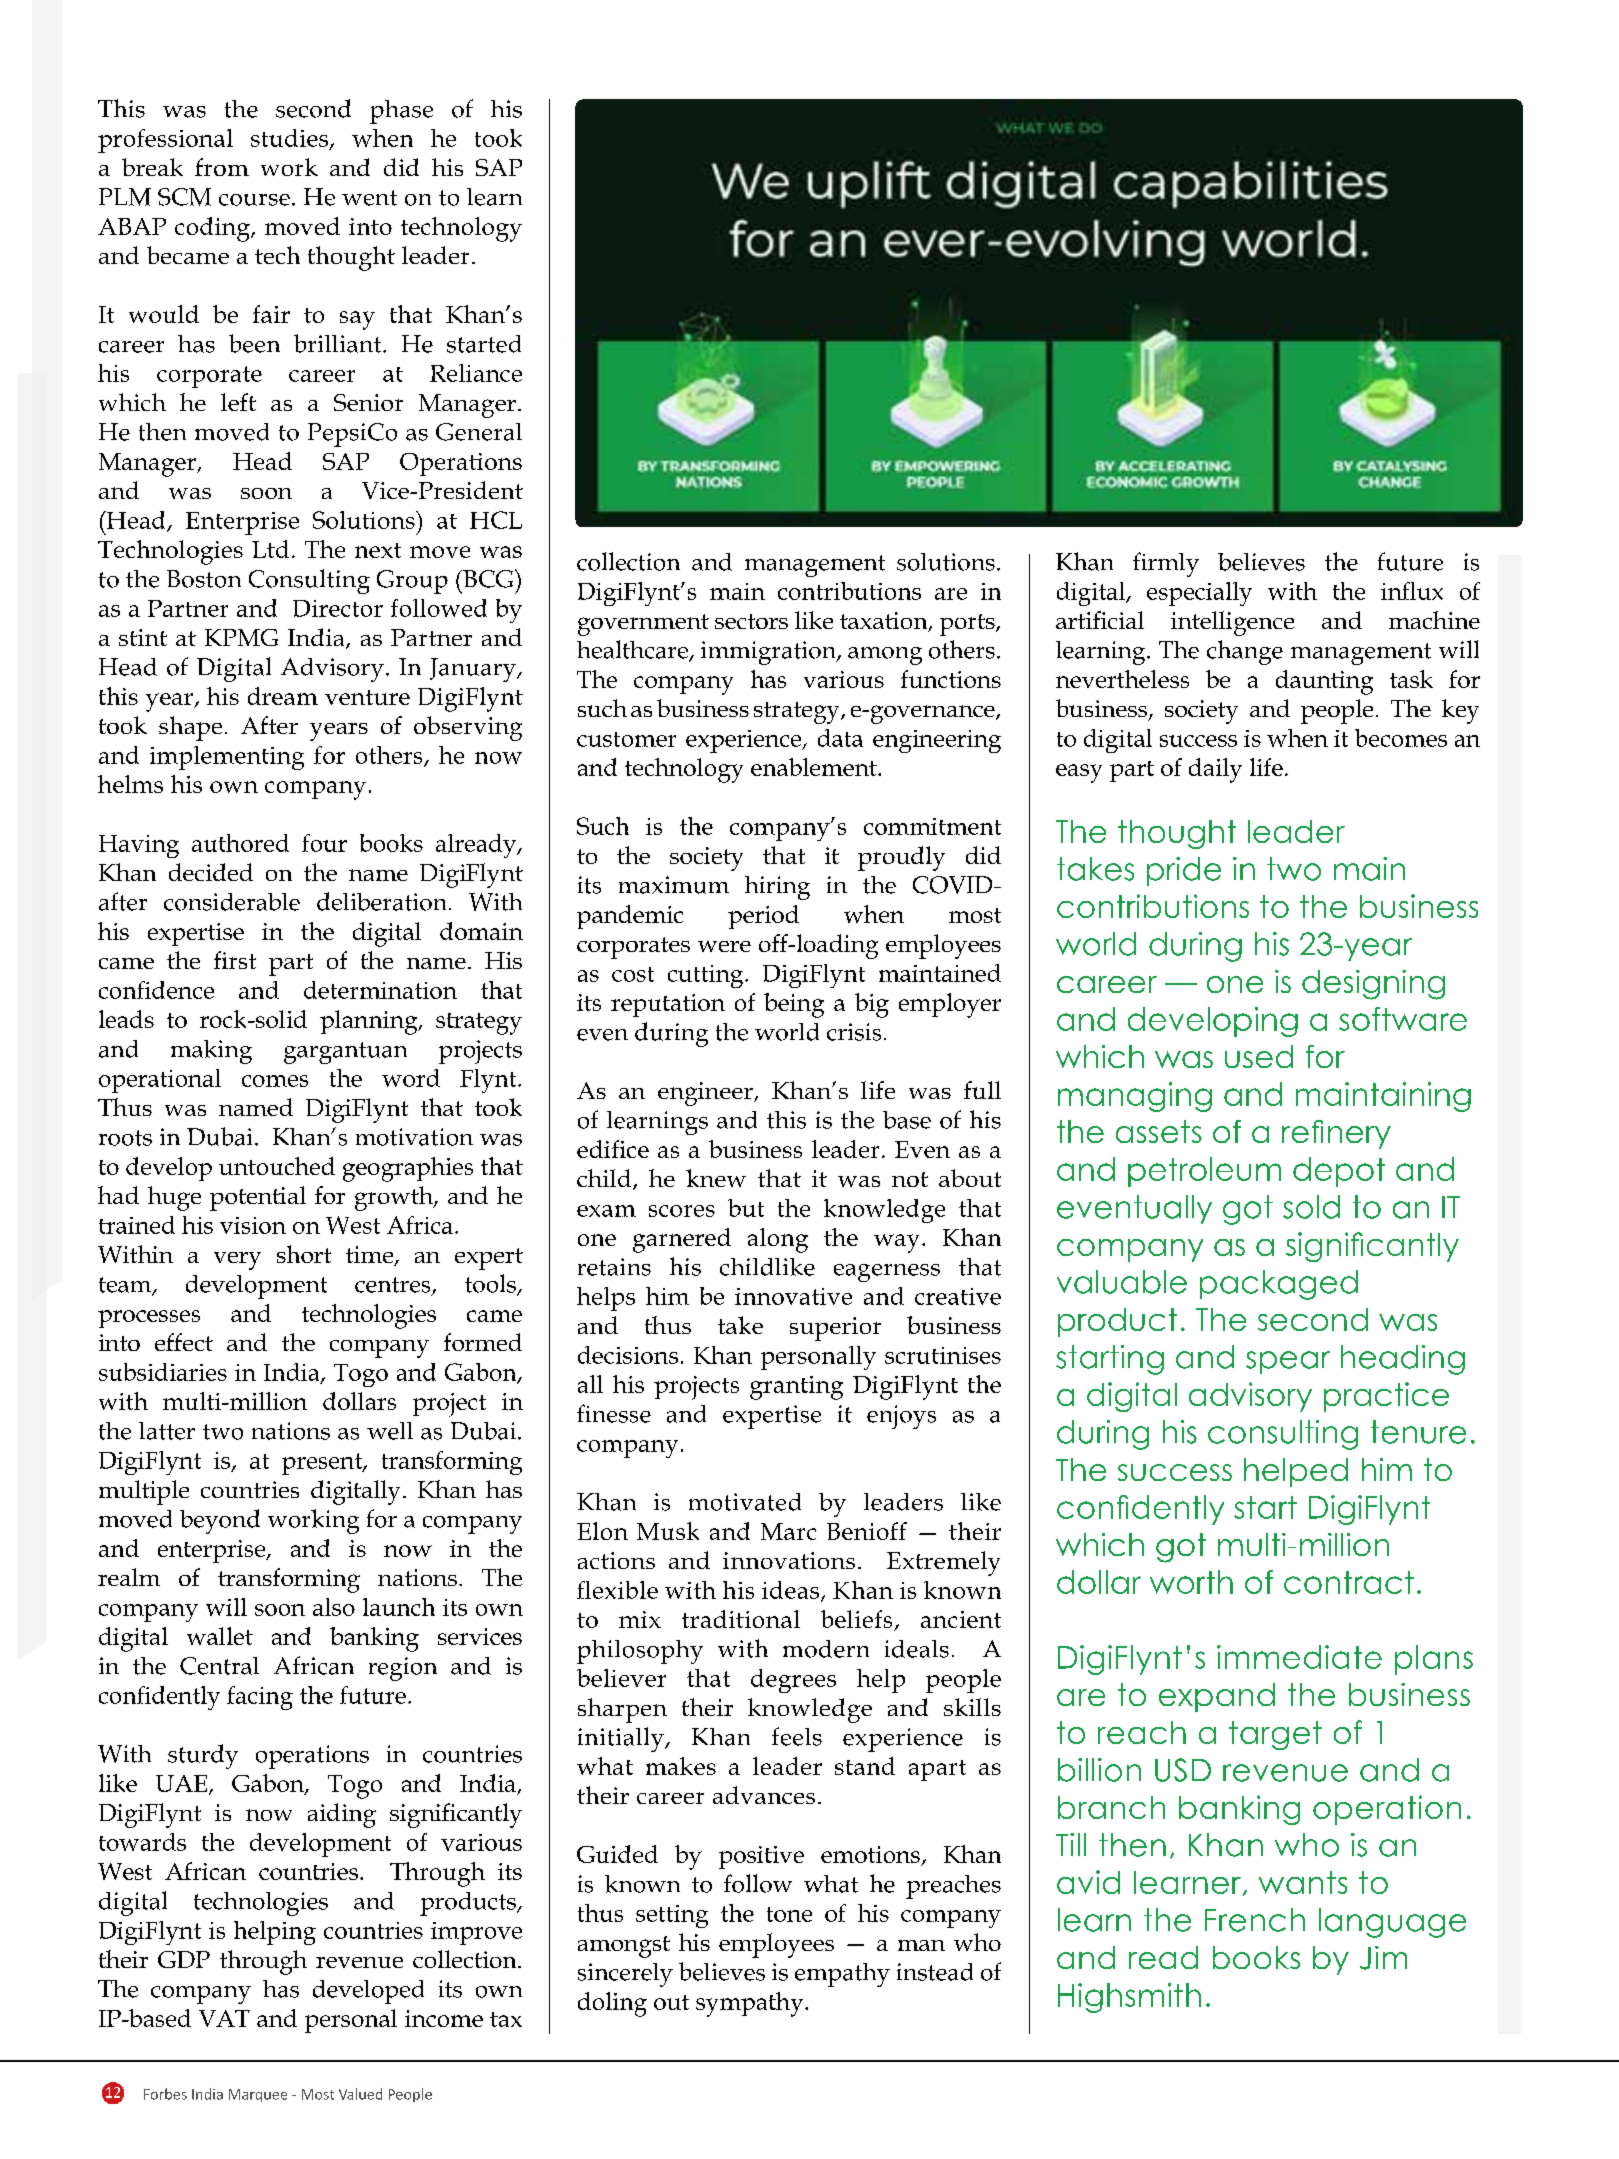  Describe the element at coordinates (254, 200) in the page. I see `course` at that location.
